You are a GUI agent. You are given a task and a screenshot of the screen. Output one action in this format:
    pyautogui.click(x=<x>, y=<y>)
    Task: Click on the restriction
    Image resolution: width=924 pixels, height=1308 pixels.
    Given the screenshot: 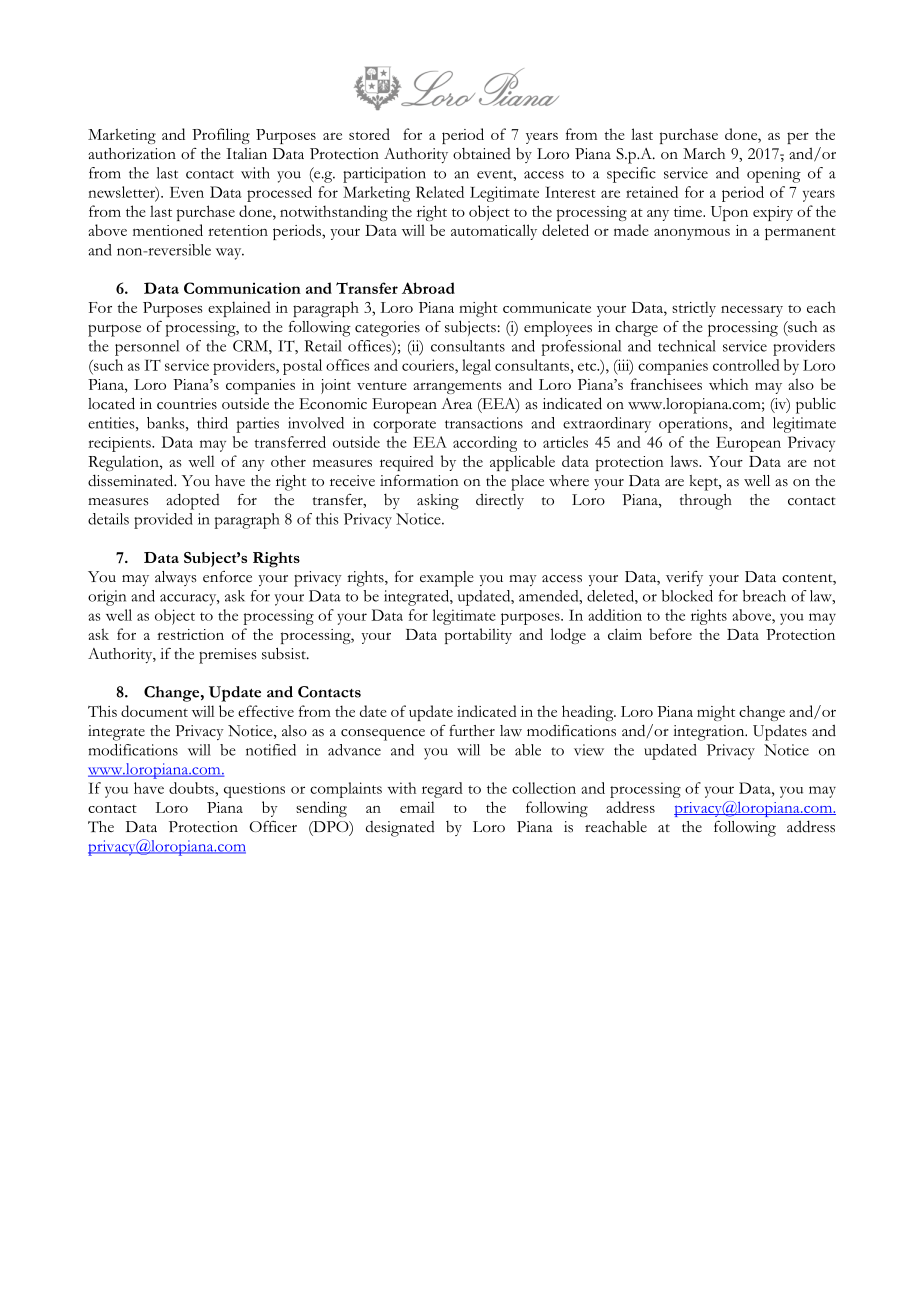 What is the action you would take?
    pyautogui.click(x=190, y=634)
